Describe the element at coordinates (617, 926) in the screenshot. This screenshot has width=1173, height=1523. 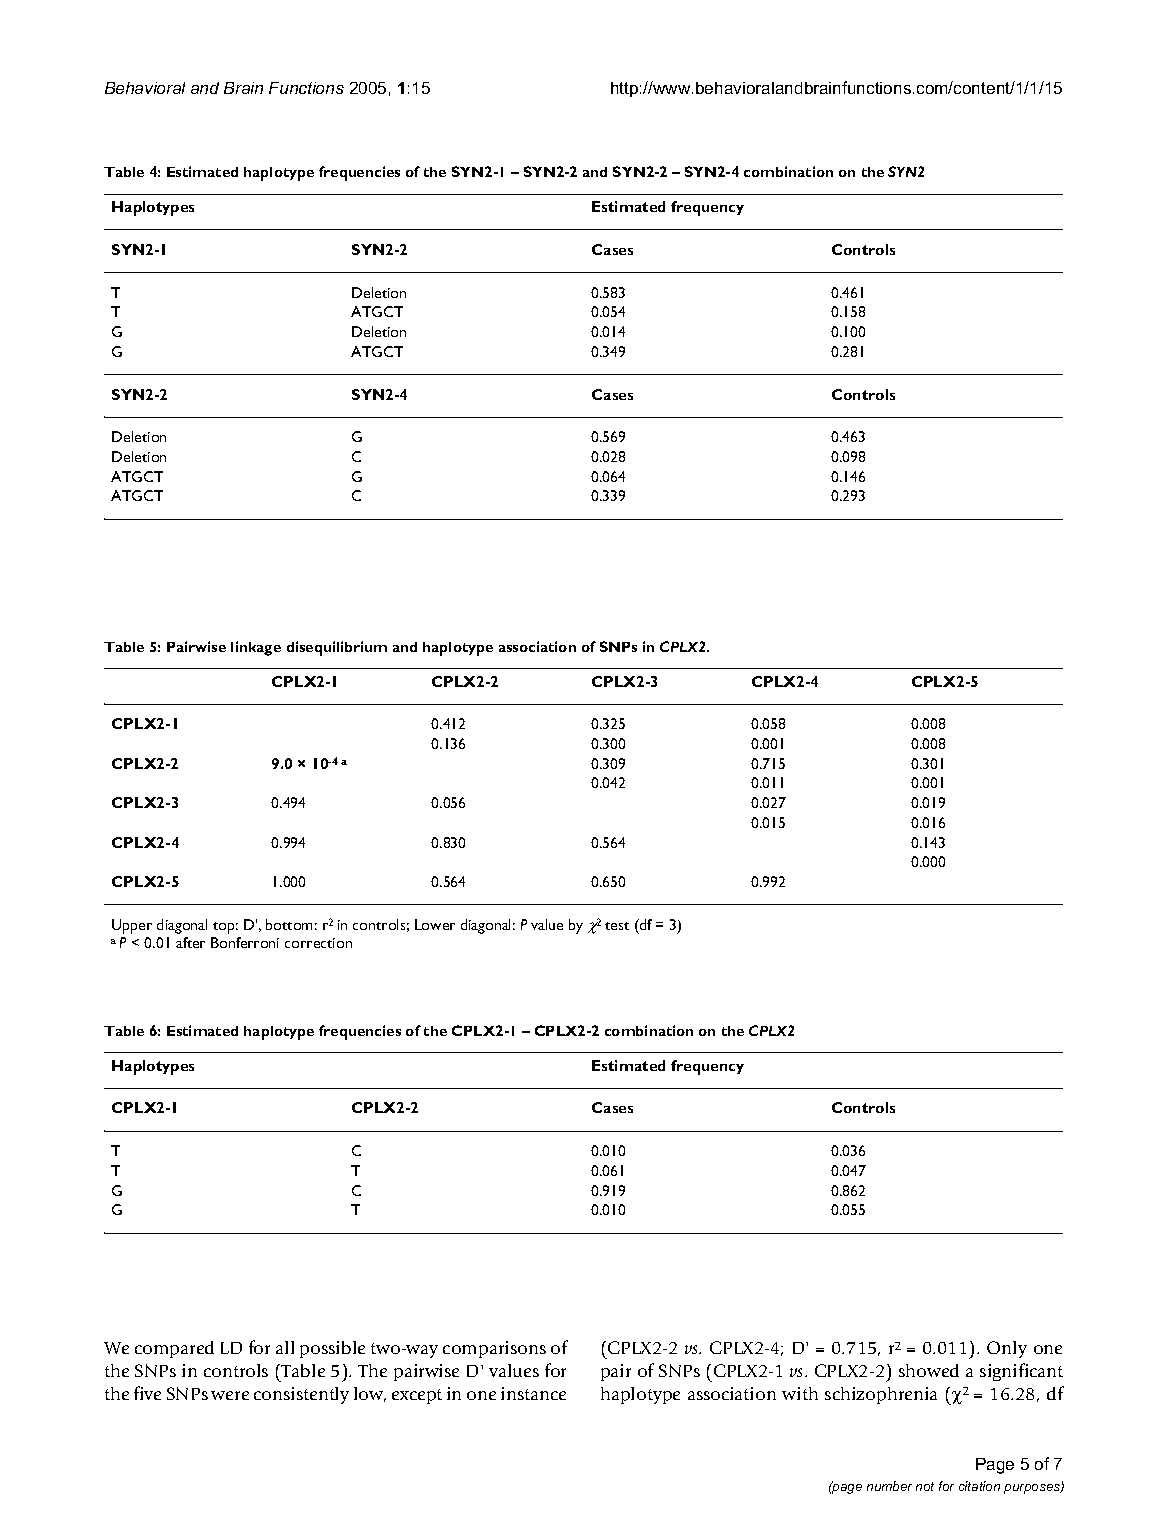
I see `test` at that location.
